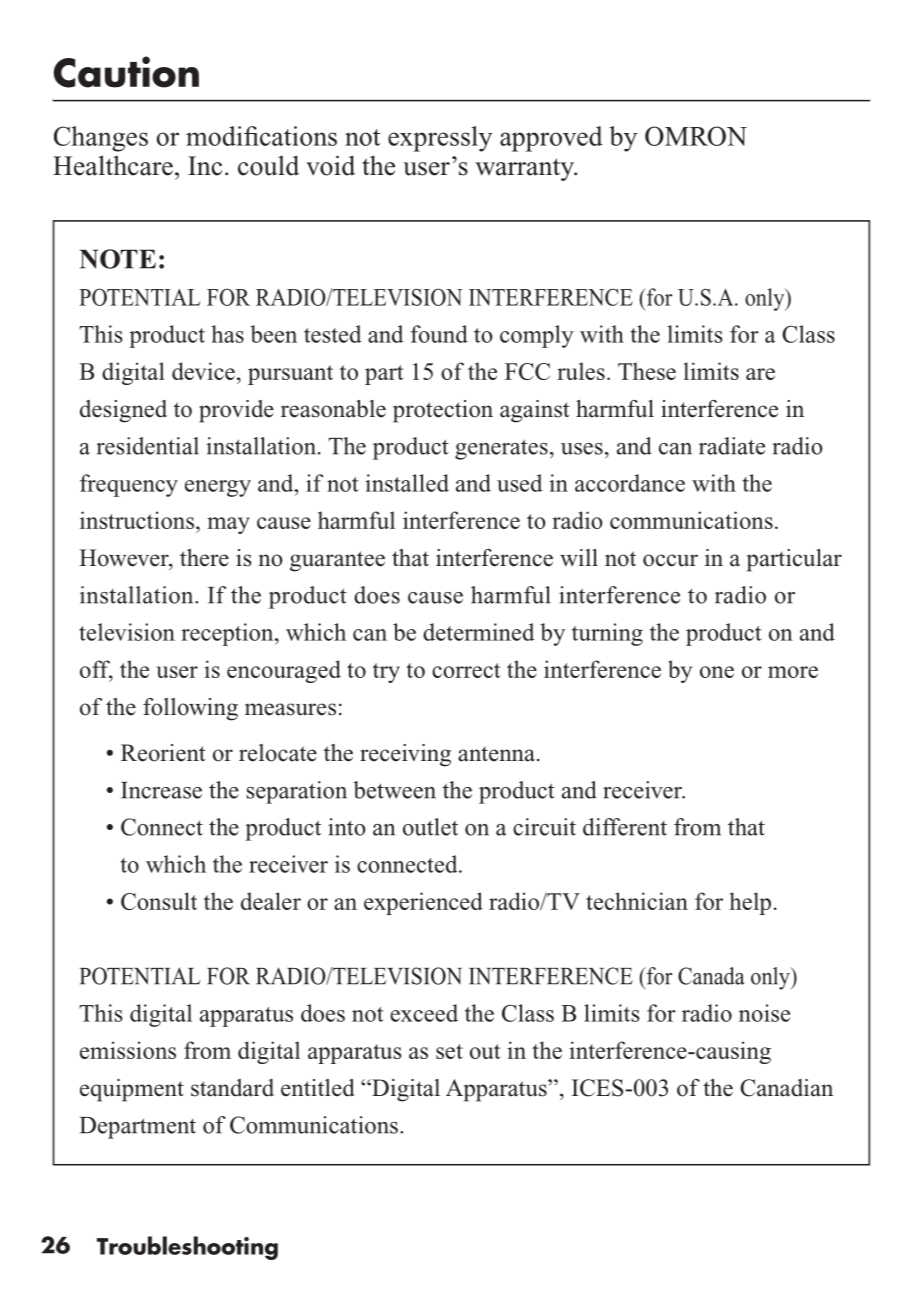 This image has height=1303, width=924. Describe the element at coordinates (647, 371) in the image. I see `These` at that location.
